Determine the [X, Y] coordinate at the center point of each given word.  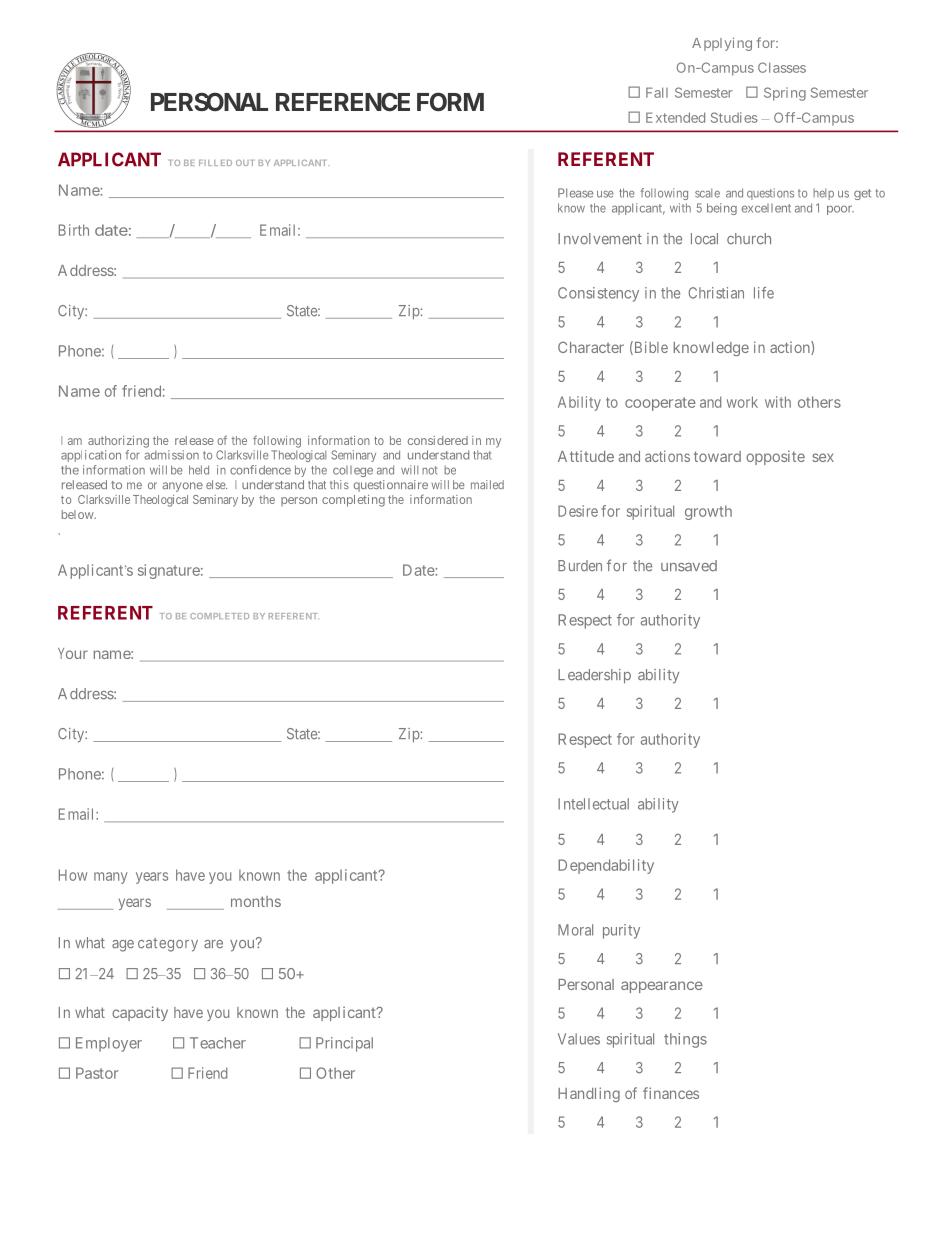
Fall [657, 92]
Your [73, 653]
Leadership [594, 676]
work [742, 402]
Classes [782, 67]
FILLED [215, 163]
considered [438, 440]
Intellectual [593, 804]
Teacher [218, 1043]
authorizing [118, 442]
